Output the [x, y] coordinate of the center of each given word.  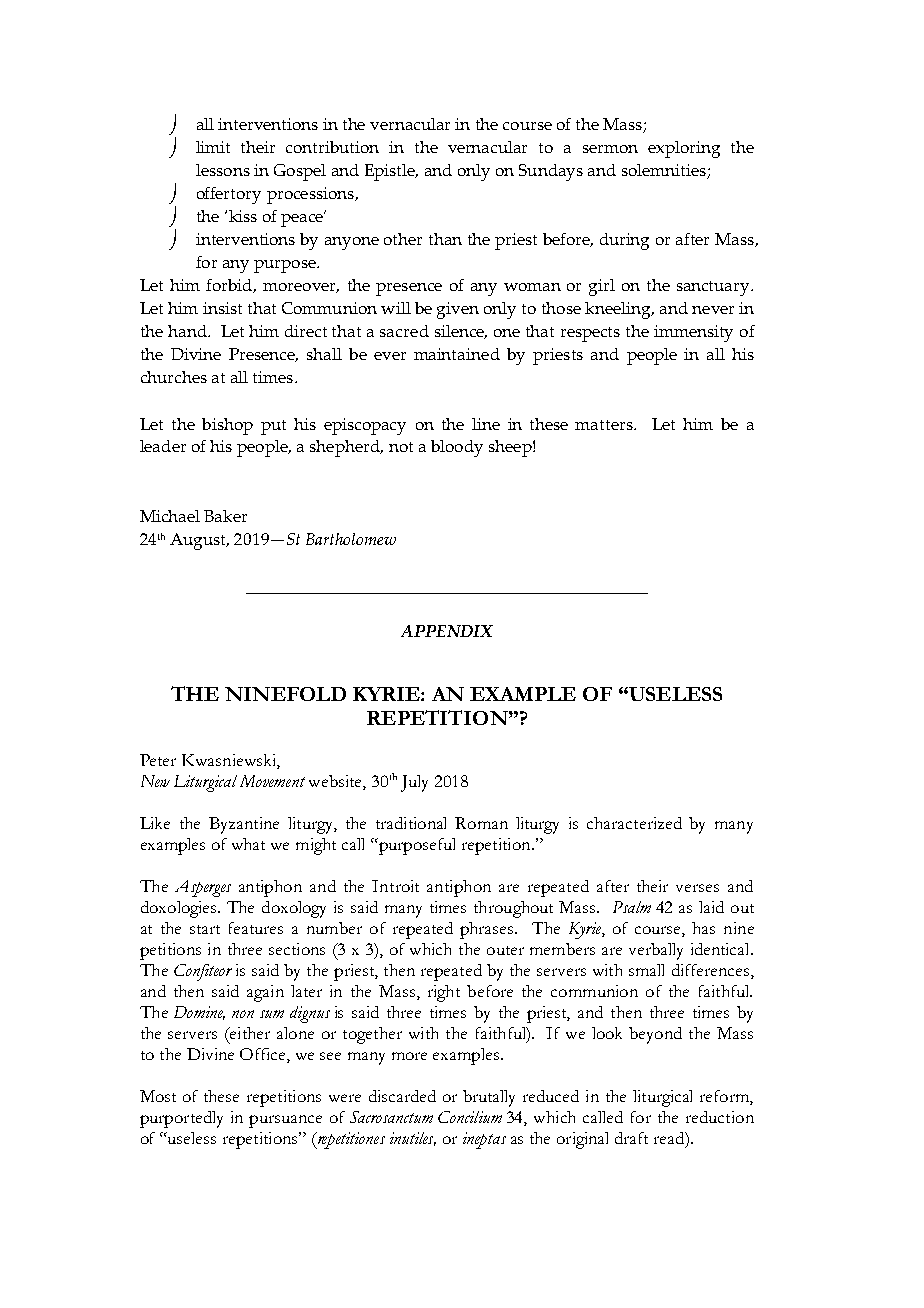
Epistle [391, 172]
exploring [684, 149]
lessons [223, 170]
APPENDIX [447, 631]
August [199, 541]
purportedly [181, 1119]
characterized [634, 823]
